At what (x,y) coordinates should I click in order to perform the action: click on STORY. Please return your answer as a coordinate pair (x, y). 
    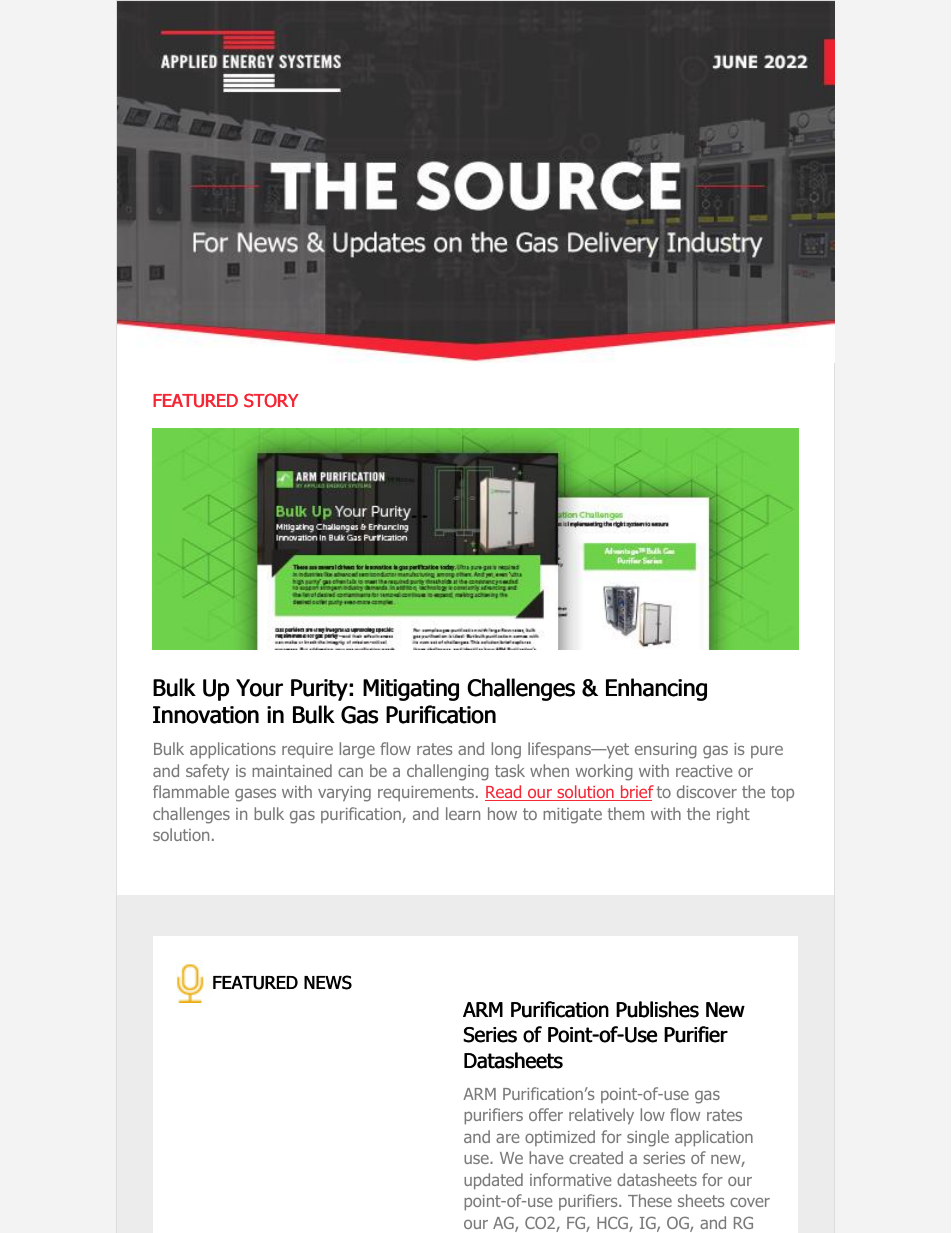
    Looking at the image, I should click on (271, 400).
